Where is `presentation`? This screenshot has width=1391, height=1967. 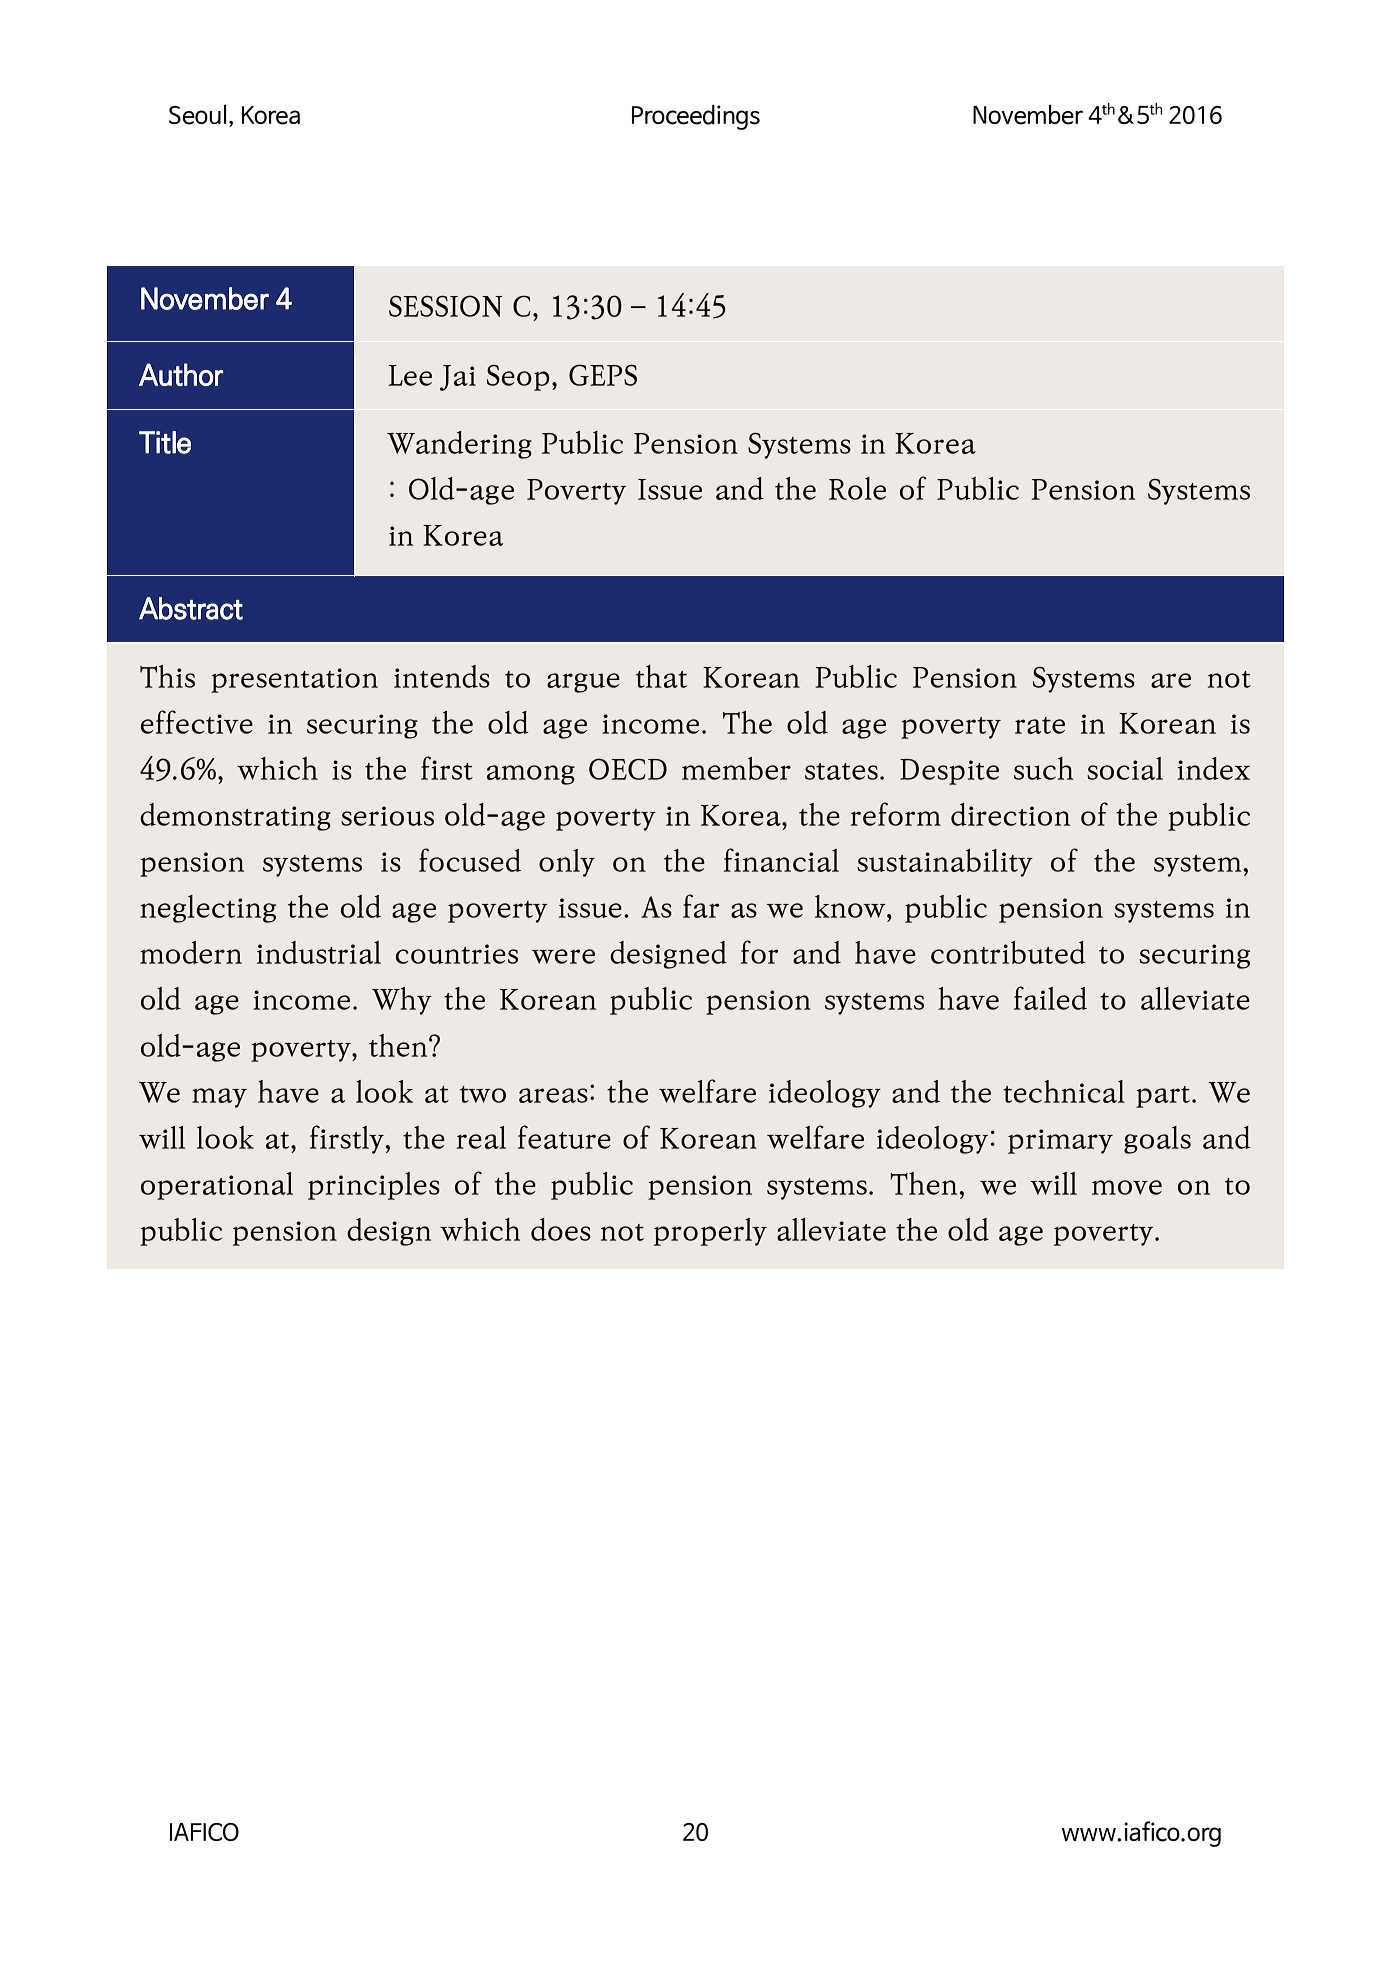
presentation is located at coordinates (294, 680).
